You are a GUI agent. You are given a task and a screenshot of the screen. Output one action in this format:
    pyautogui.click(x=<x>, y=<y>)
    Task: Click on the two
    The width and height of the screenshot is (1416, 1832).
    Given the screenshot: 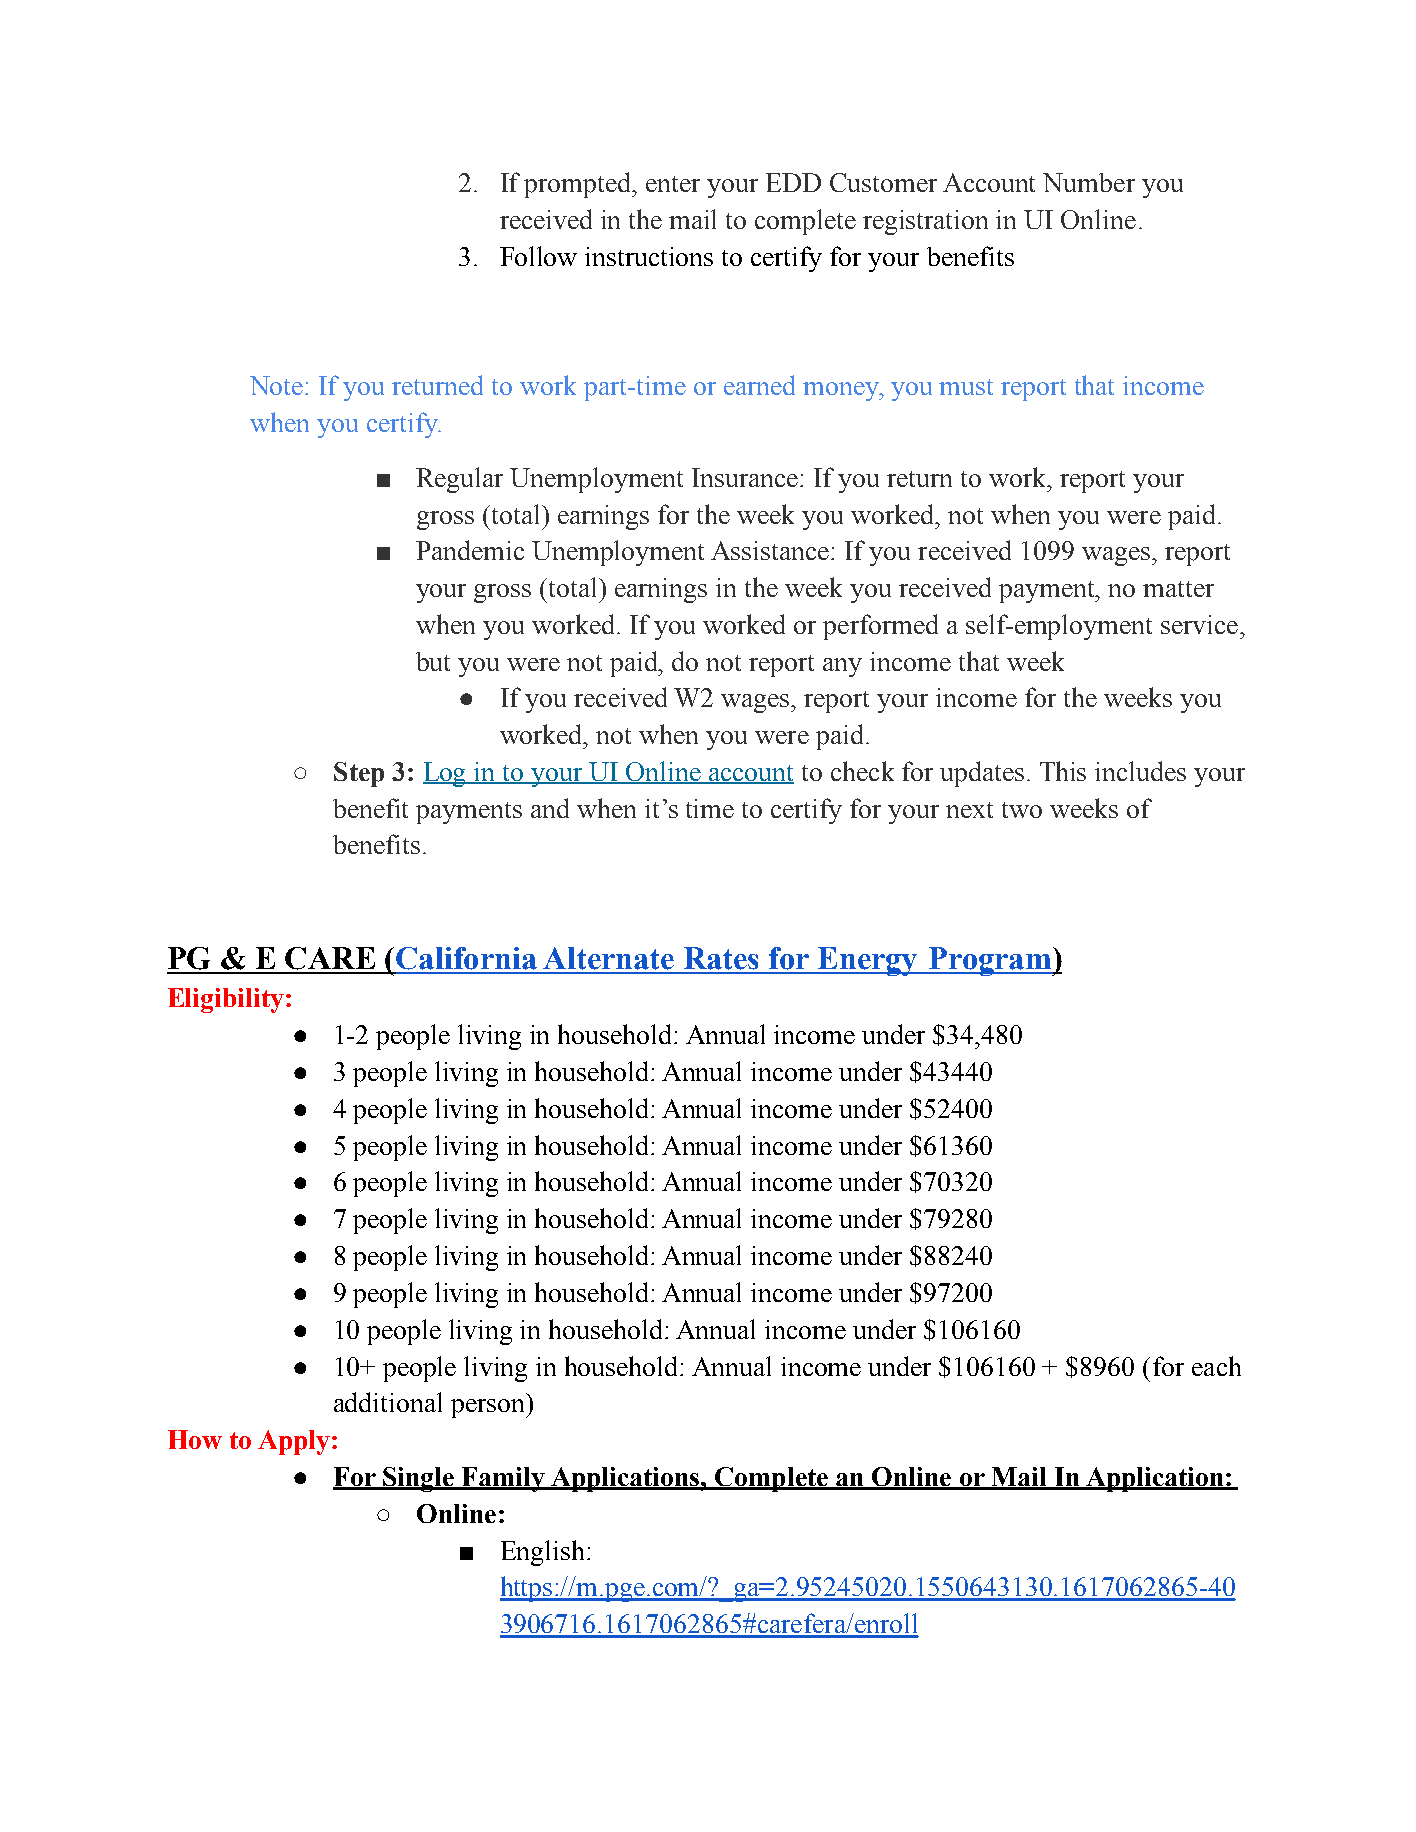 What is the action you would take?
    pyautogui.click(x=1022, y=810)
